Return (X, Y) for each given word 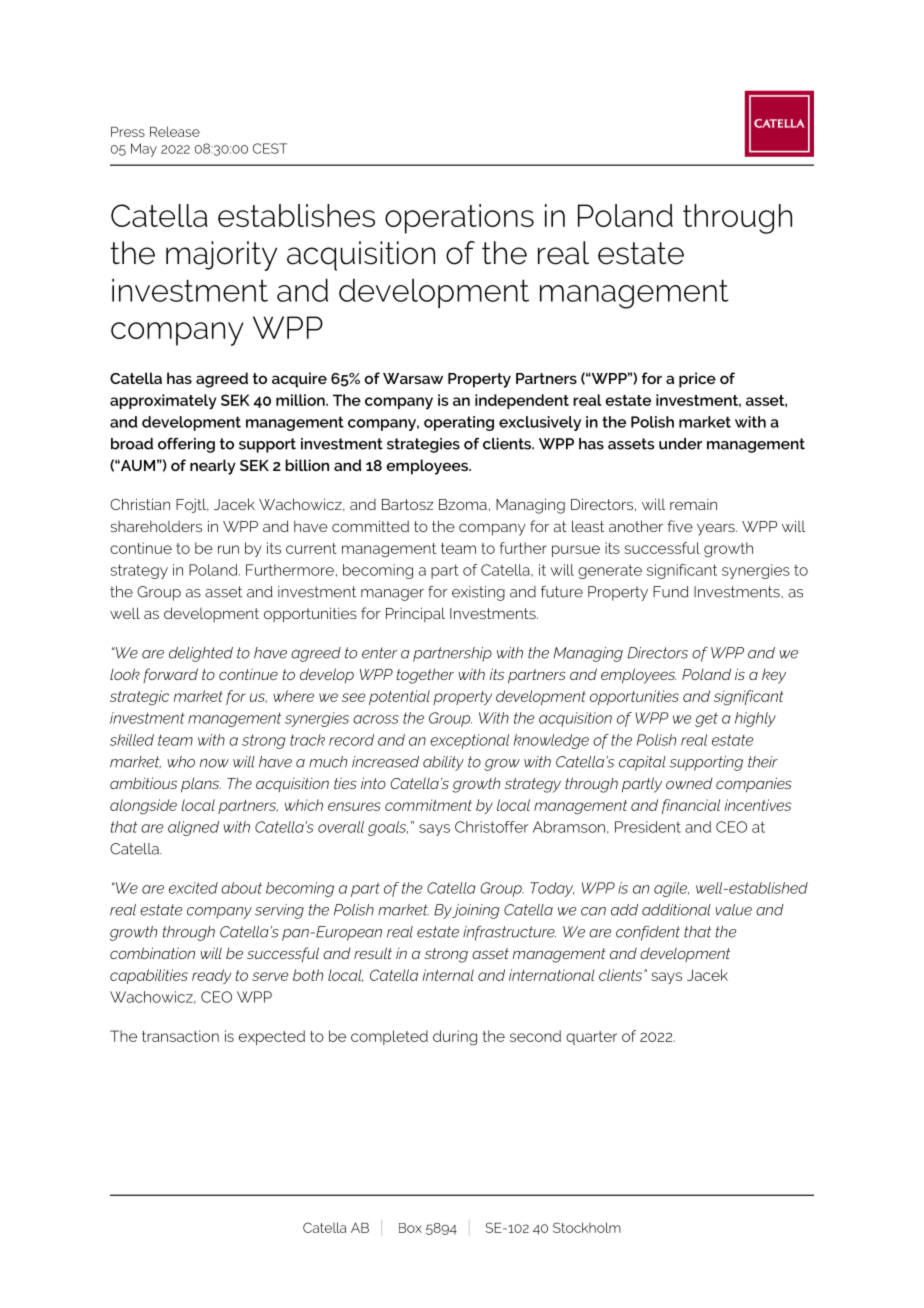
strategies (423, 445)
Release (175, 131)
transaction (180, 1036)
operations (459, 219)
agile (671, 889)
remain (693, 504)
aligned (193, 828)
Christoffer (491, 827)
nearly (213, 467)
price (697, 380)
